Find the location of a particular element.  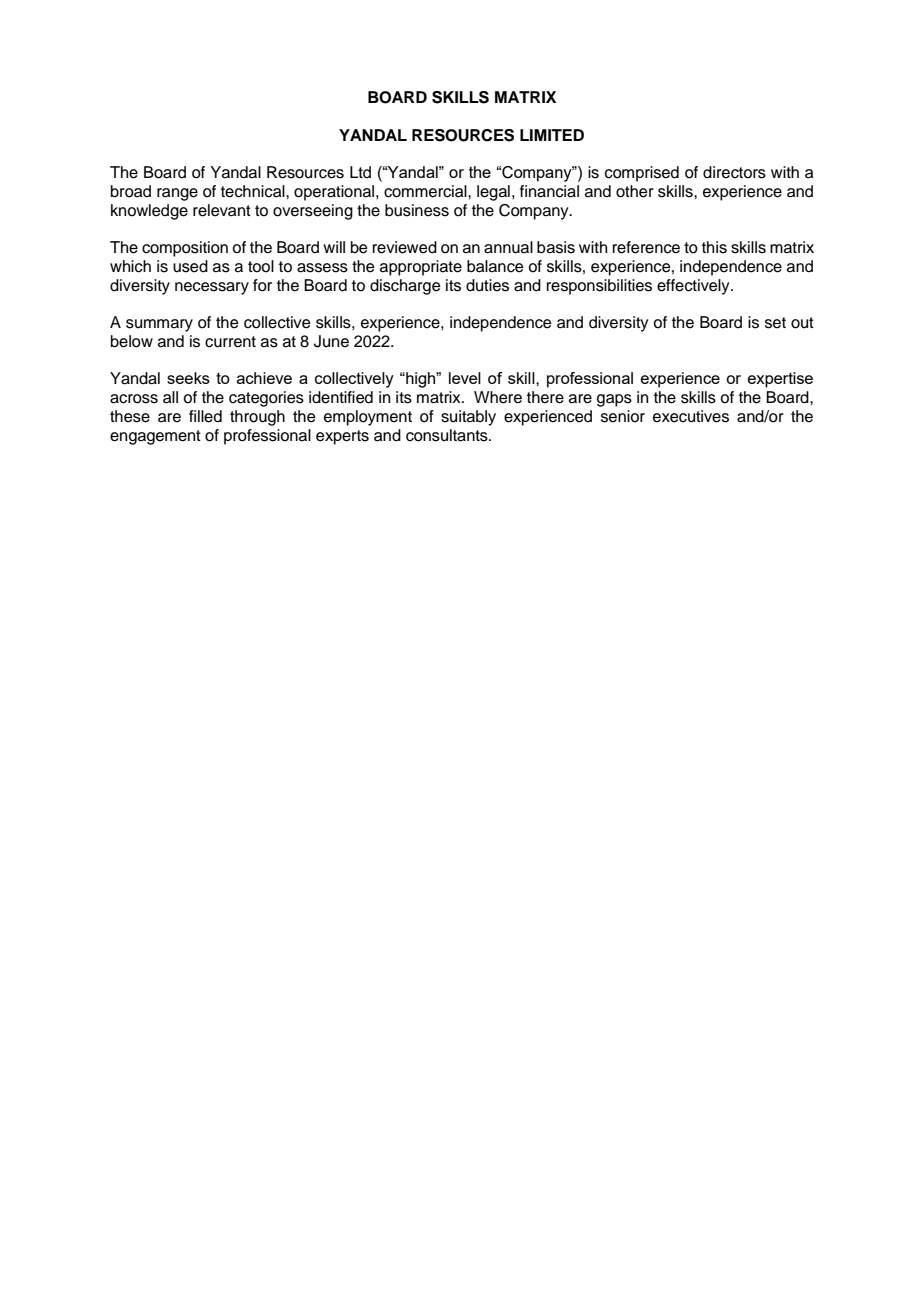

consultants is located at coordinates (448, 435).
